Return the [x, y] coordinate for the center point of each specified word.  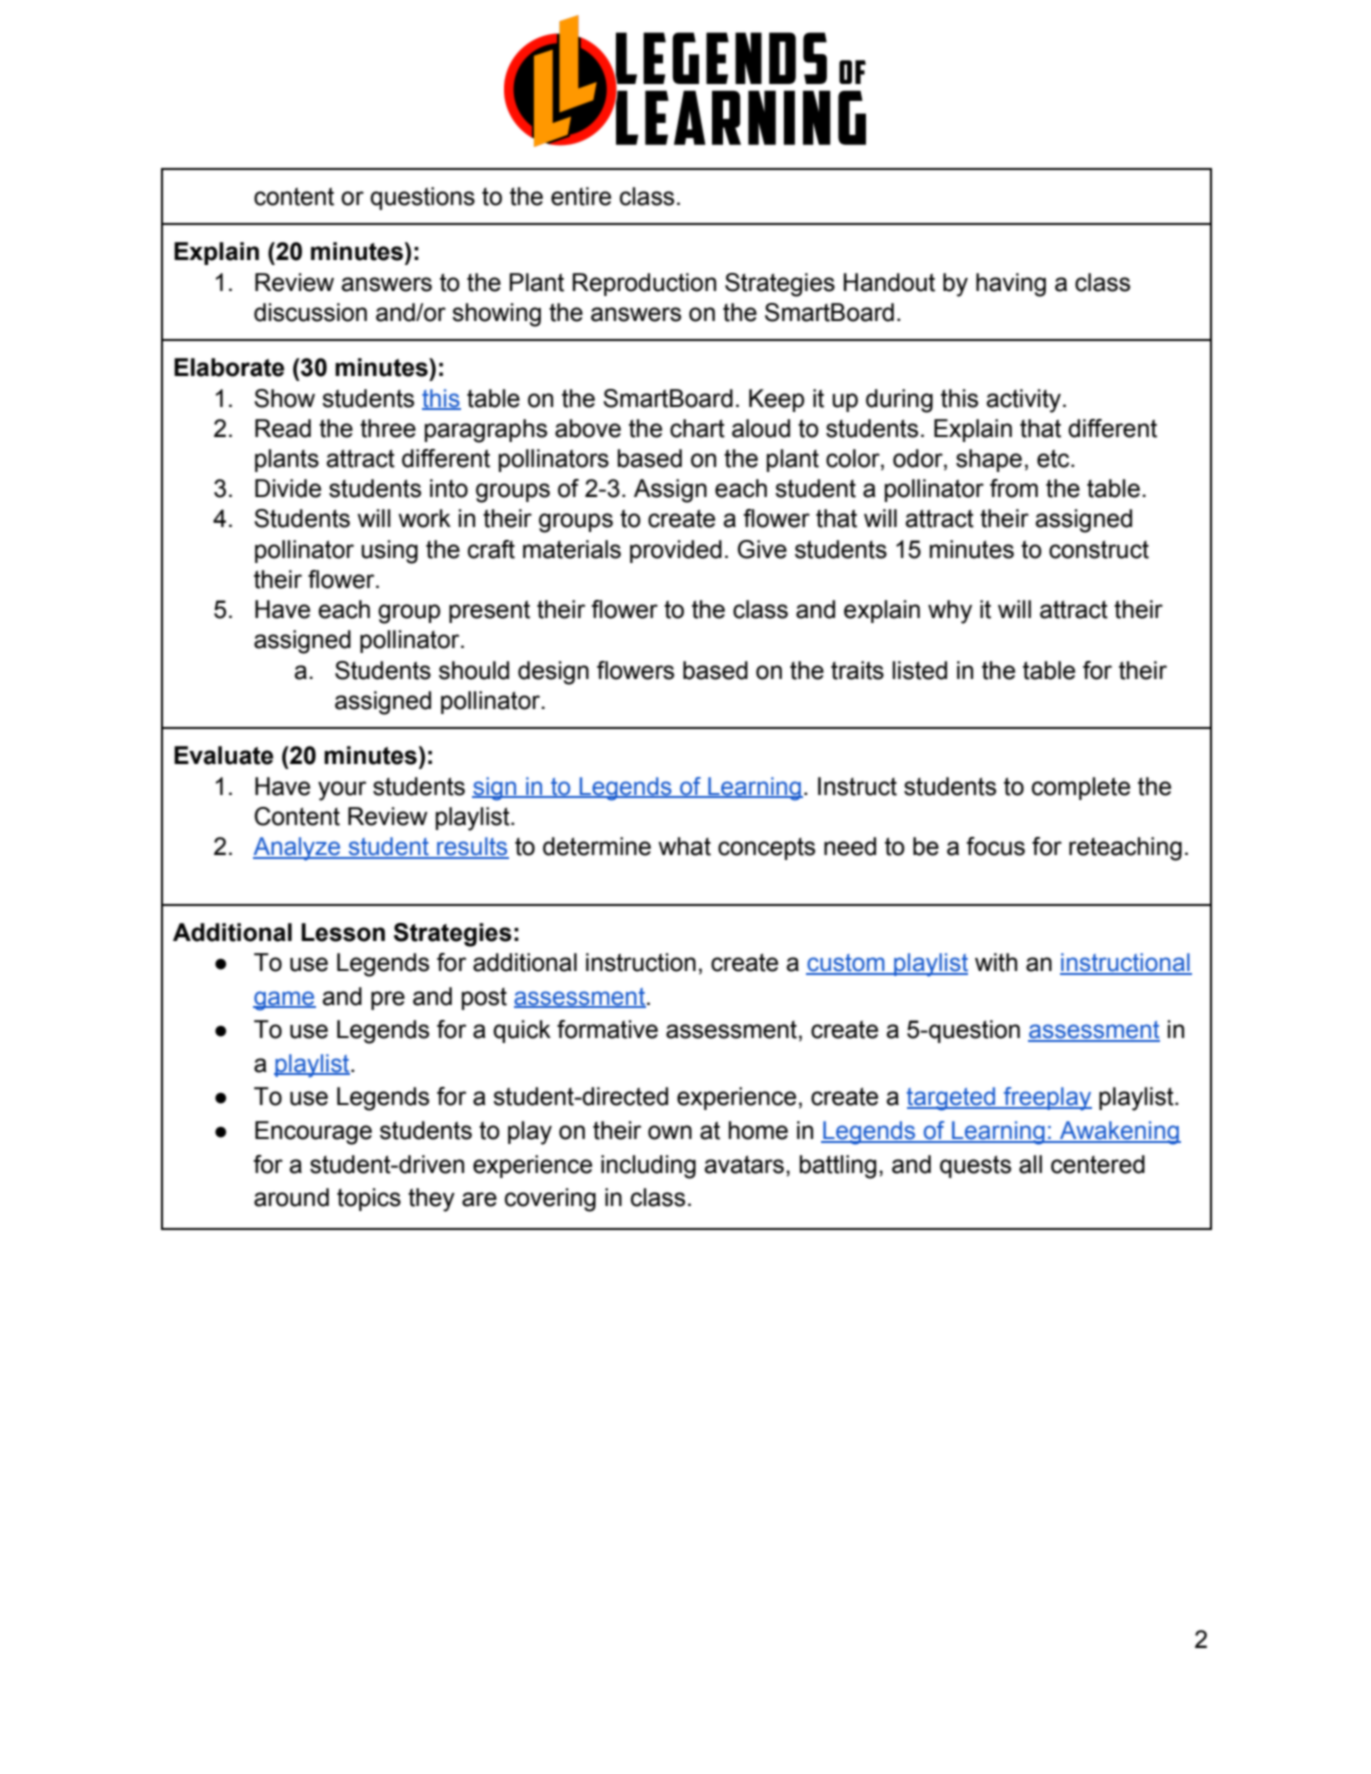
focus [995, 846]
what [684, 846]
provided [676, 551]
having [1011, 285]
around [291, 1197]
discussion [310, 312]
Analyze [298, 849]
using [389, 552]
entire [581, 196]
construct [1099, 549]
